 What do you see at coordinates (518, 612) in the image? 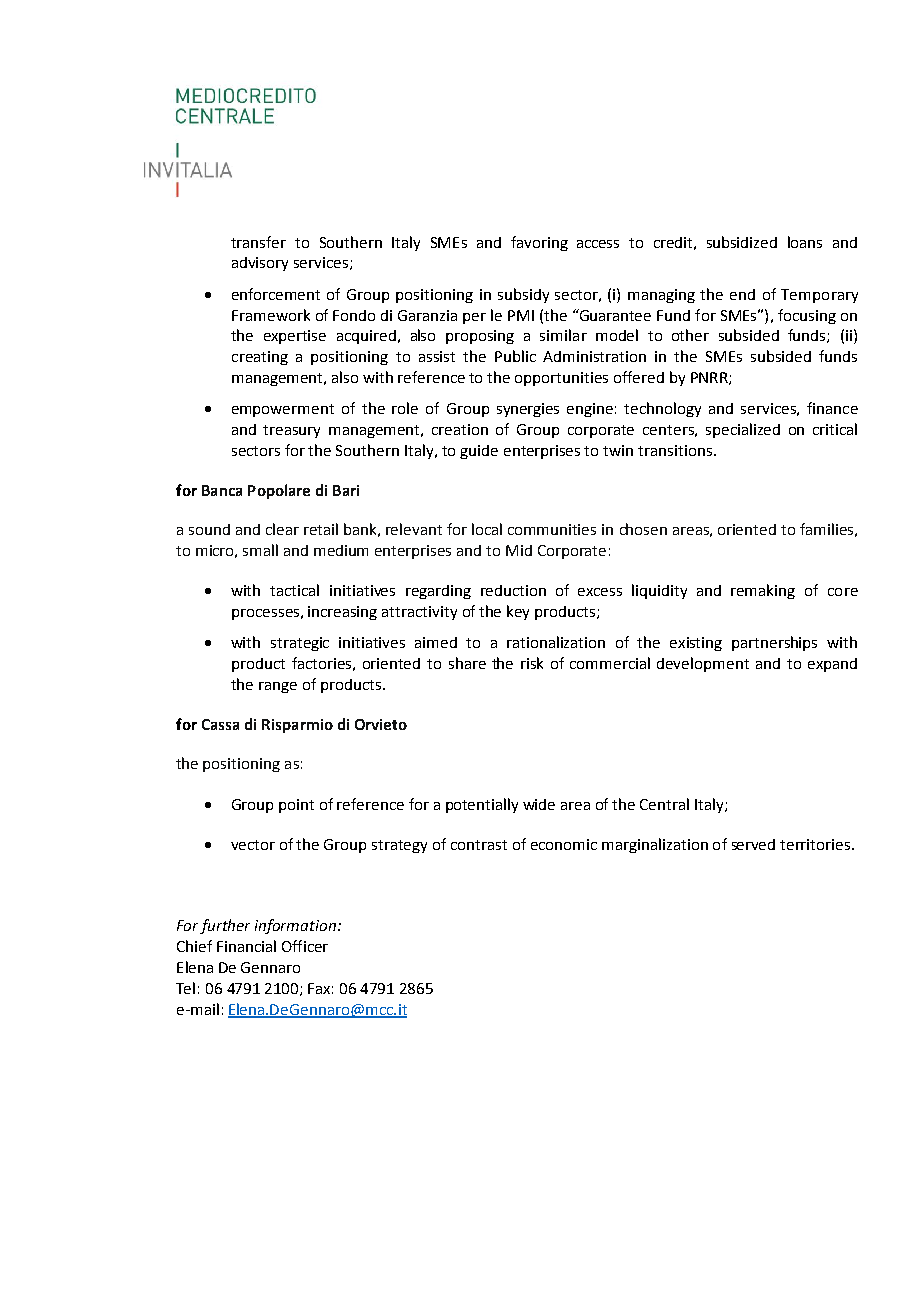
I see `key` at bounding box center [518, 612].
